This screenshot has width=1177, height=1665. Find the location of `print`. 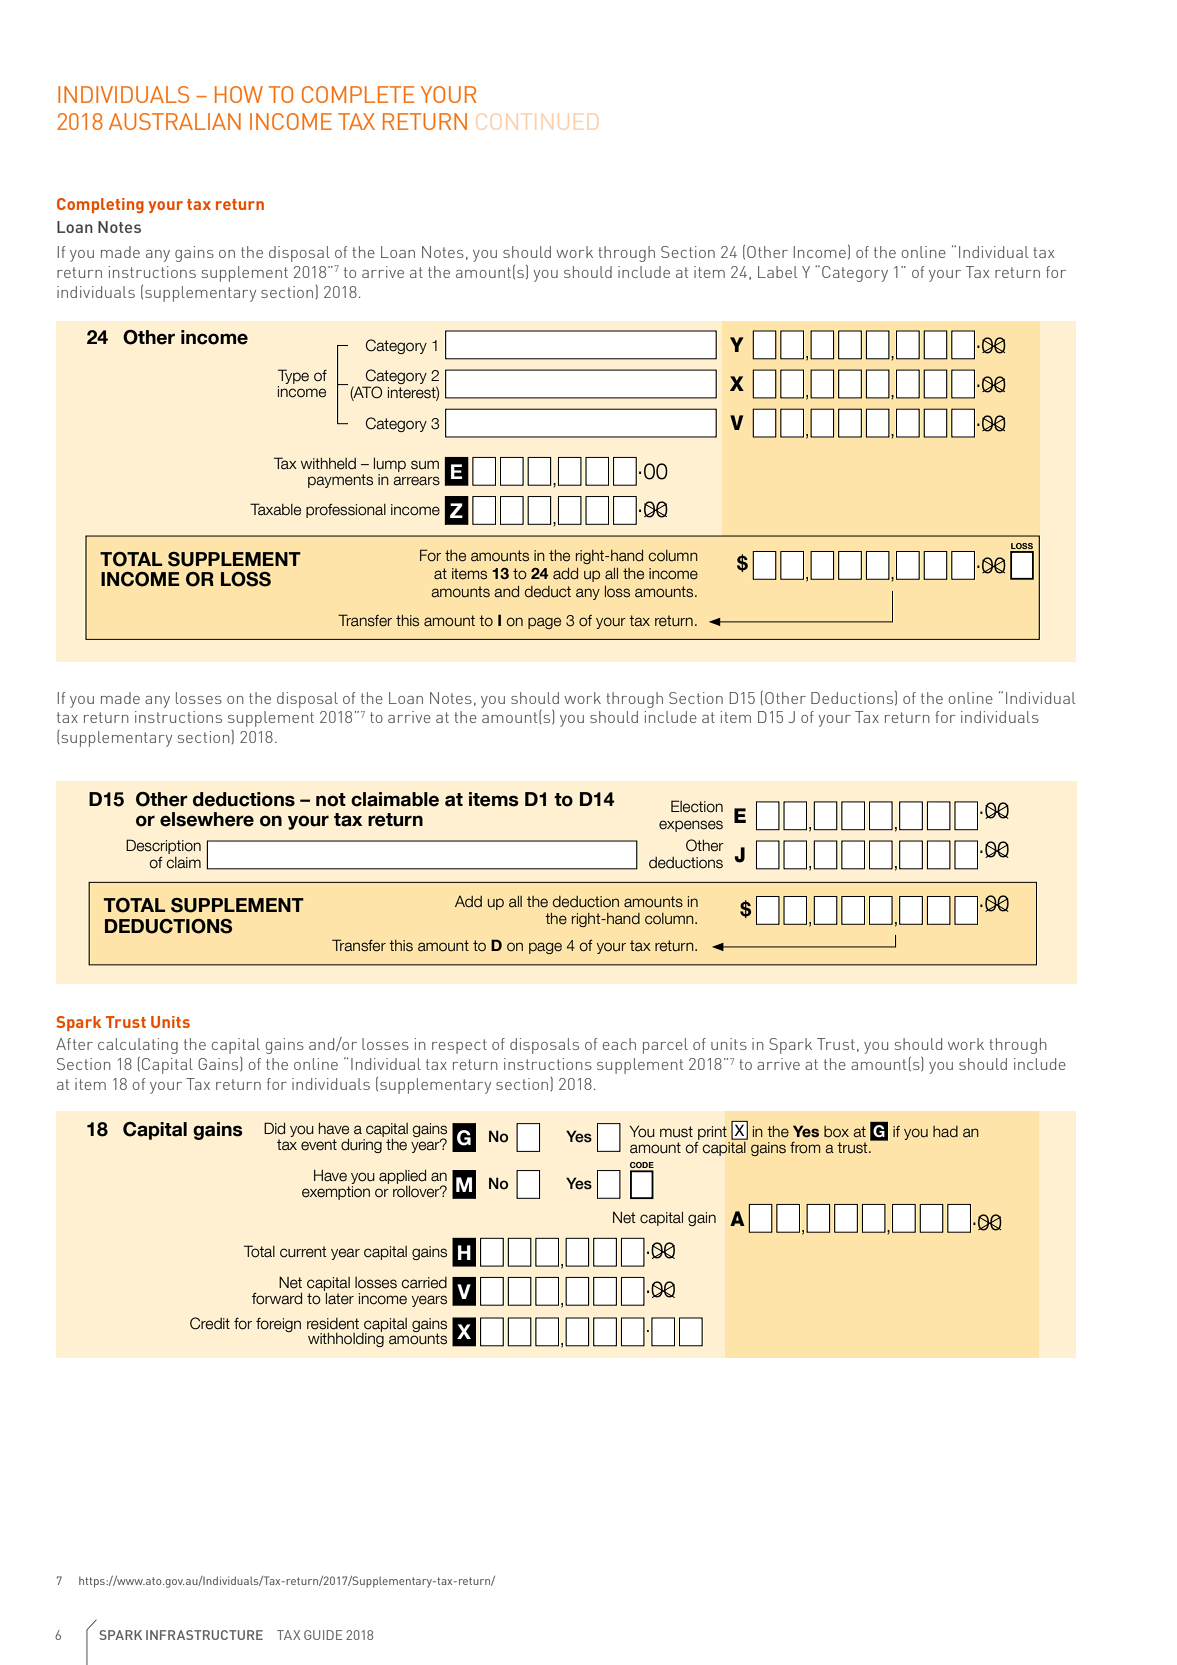

print is located at coordinates (712, 1133).
